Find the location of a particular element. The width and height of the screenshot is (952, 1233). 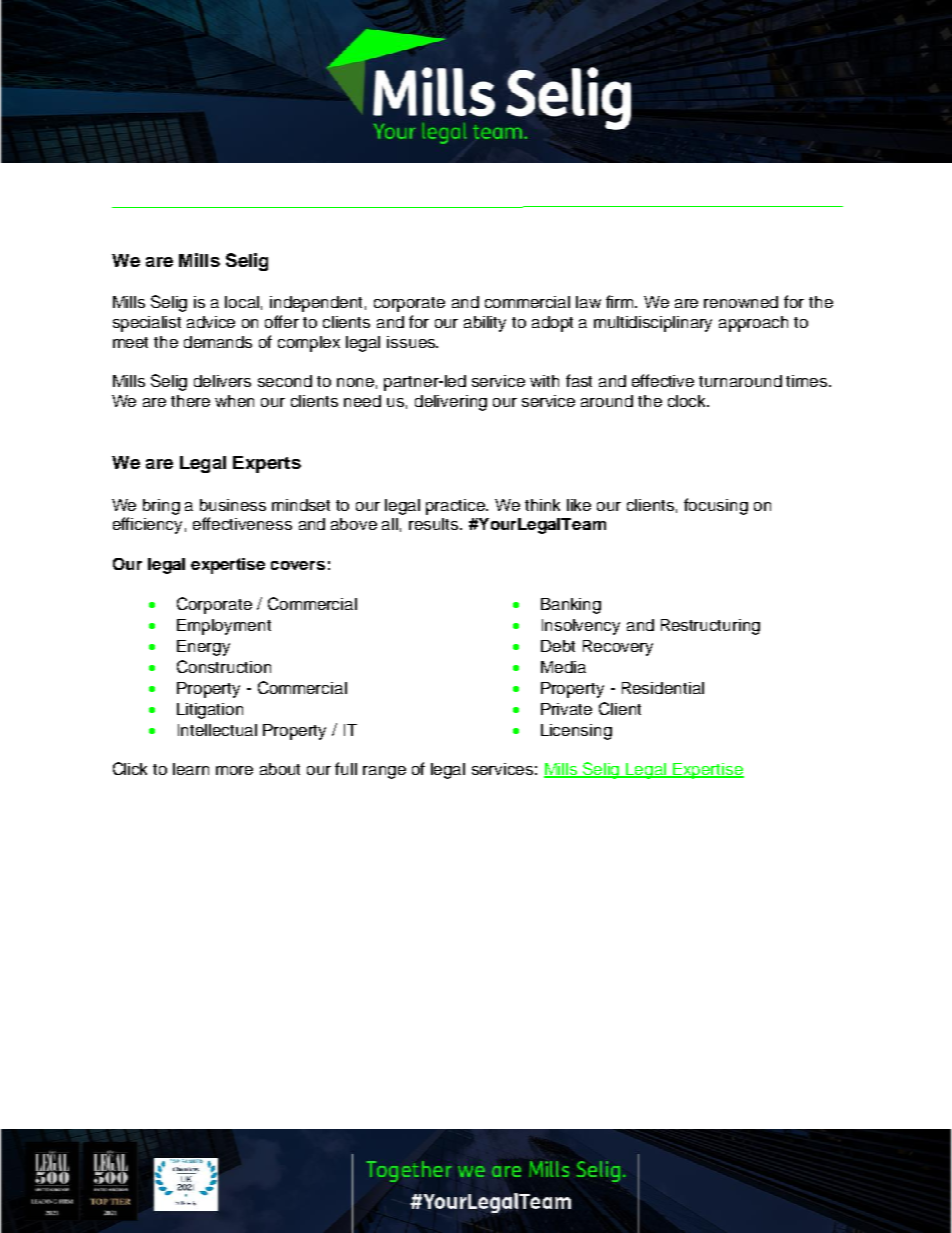

range is located at coordinates (384, 772).
